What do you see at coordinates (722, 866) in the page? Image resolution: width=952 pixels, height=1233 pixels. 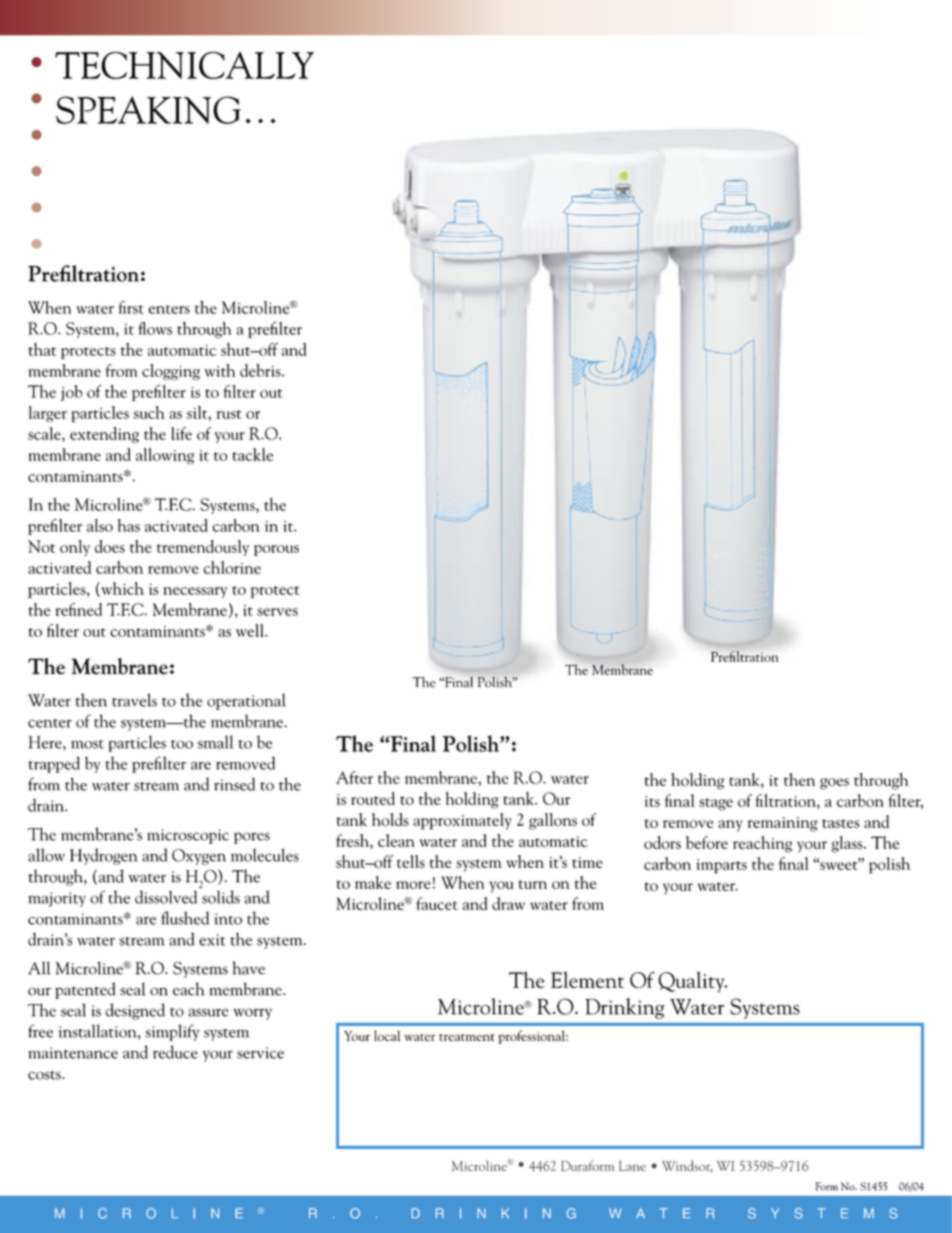 I see `imparts` at bounding box center [722, 866].
